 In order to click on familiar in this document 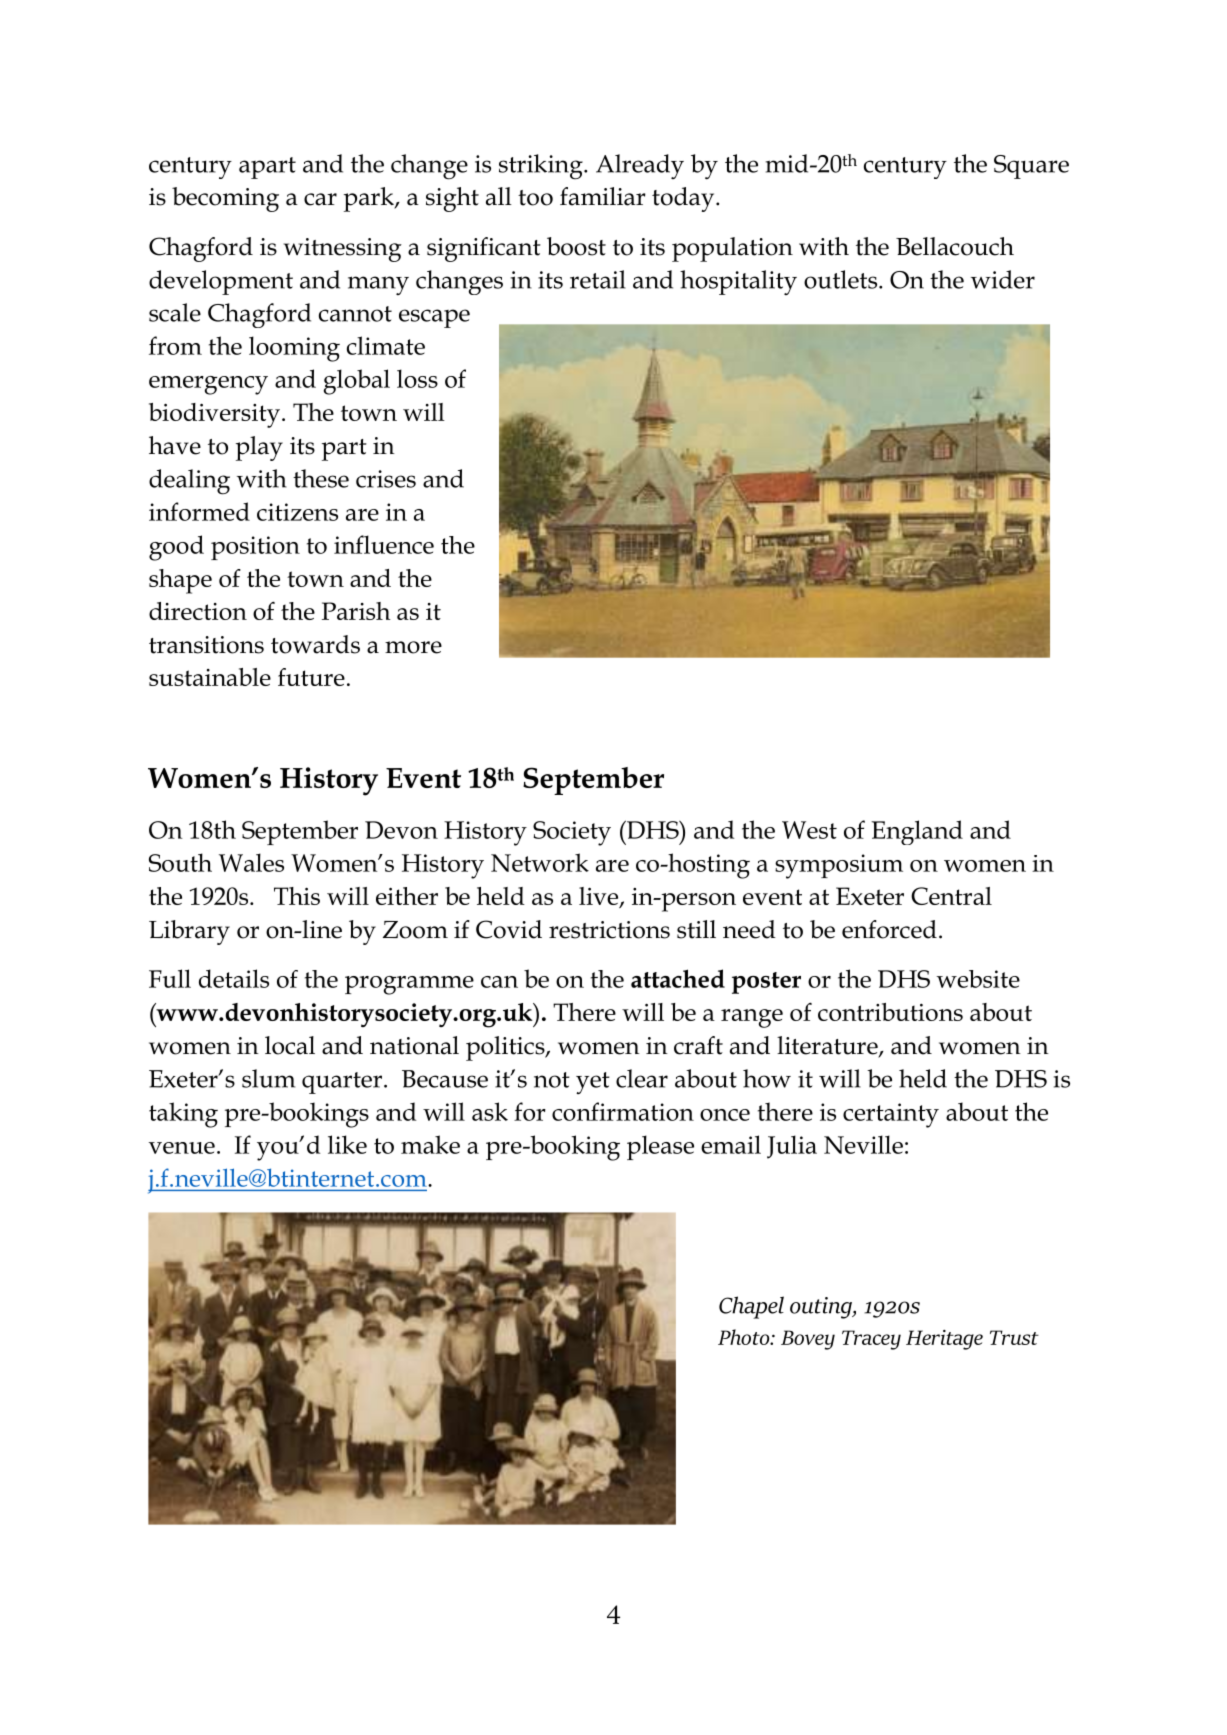, I will do `click(603, 196)`.
